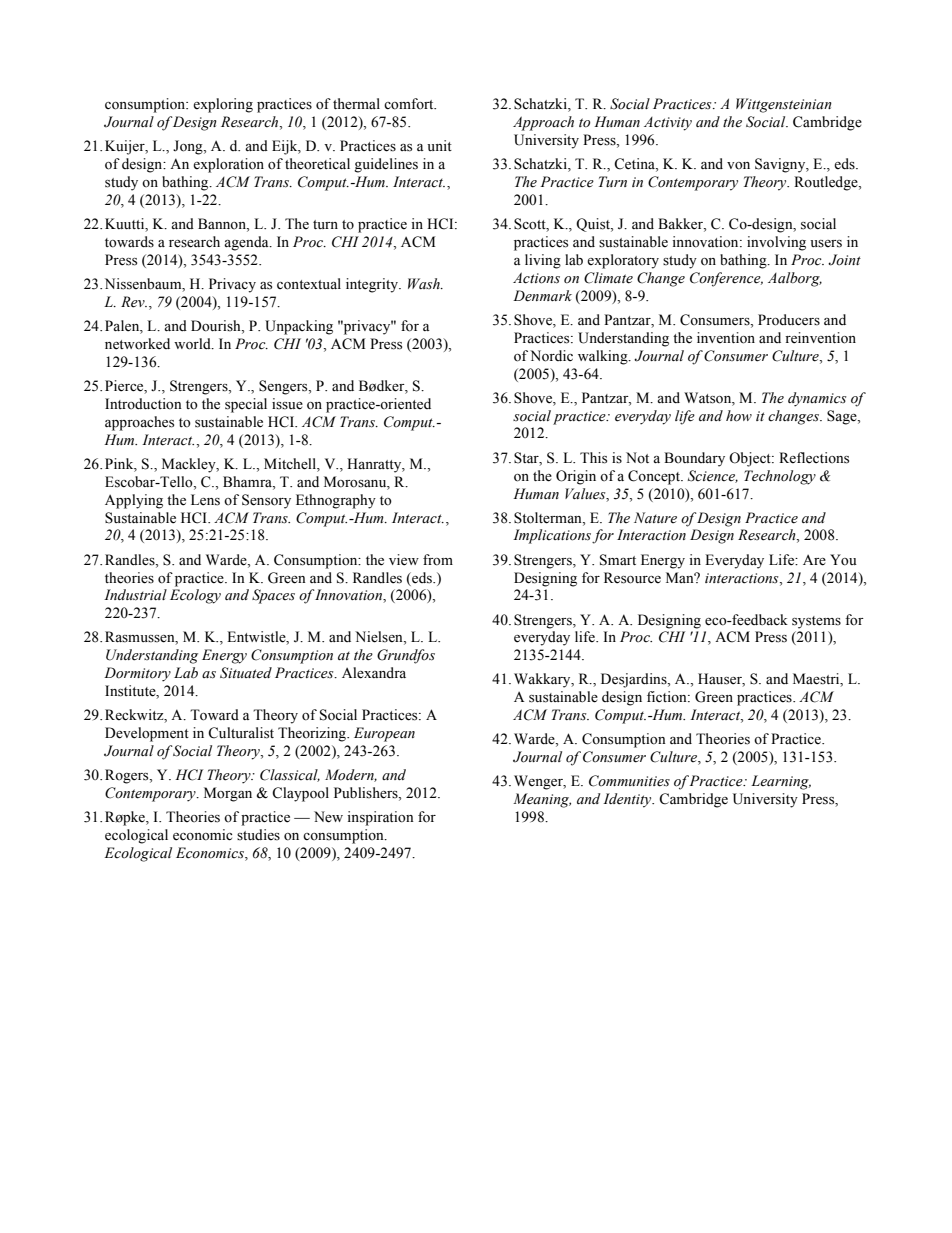 The width and height of the document is (952, 1233). What do you see at coordinates (246, 673) in the document?
I see `Situated` at bounding box center [246, 673].
